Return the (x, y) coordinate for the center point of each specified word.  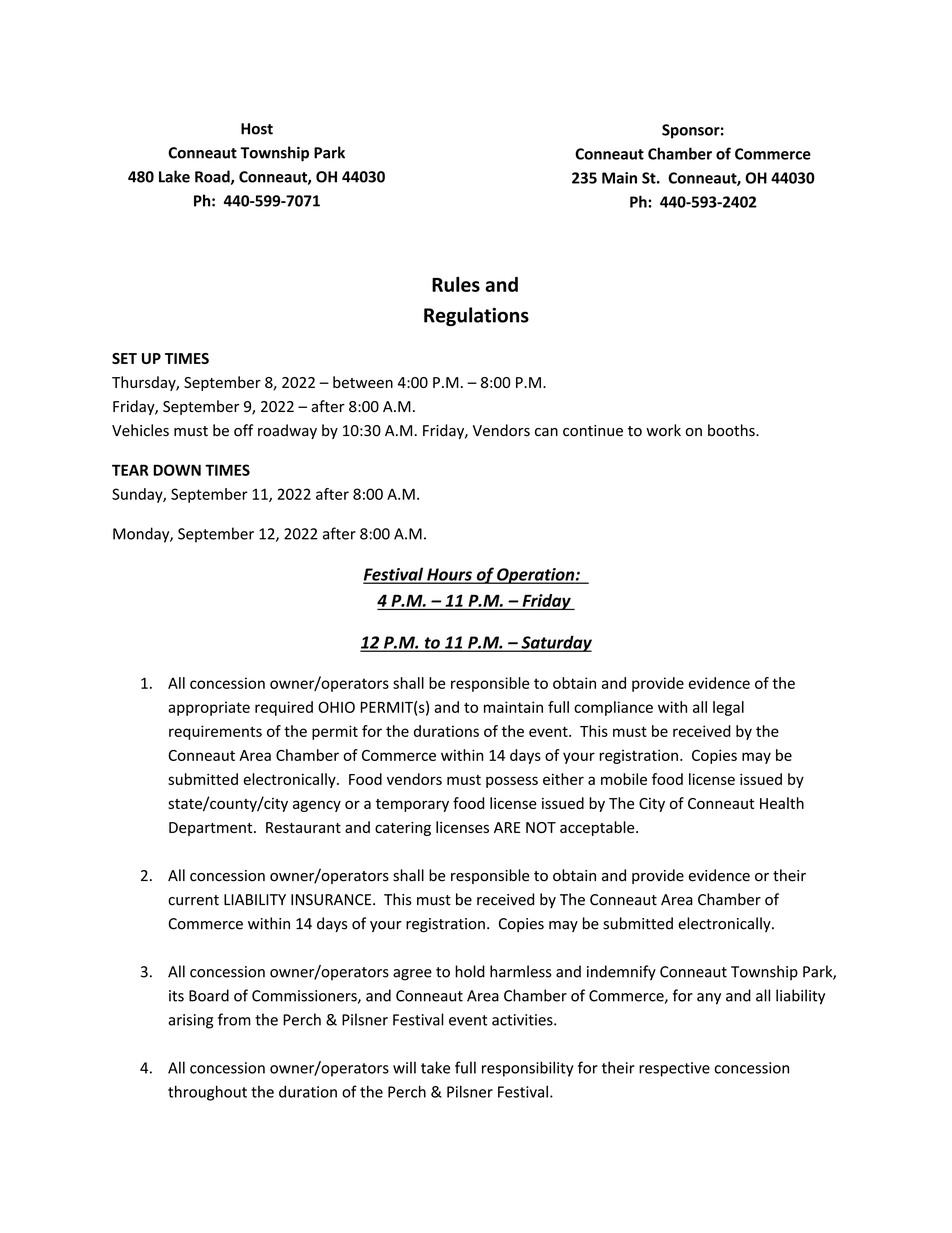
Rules (456, 284)
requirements (215, 732)
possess (512, 782)
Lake (174, 176)
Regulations (476, 316)
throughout (207, 1093)
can (546, 432)
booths (732, 430)
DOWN (177, 470)
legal (728, 708)
